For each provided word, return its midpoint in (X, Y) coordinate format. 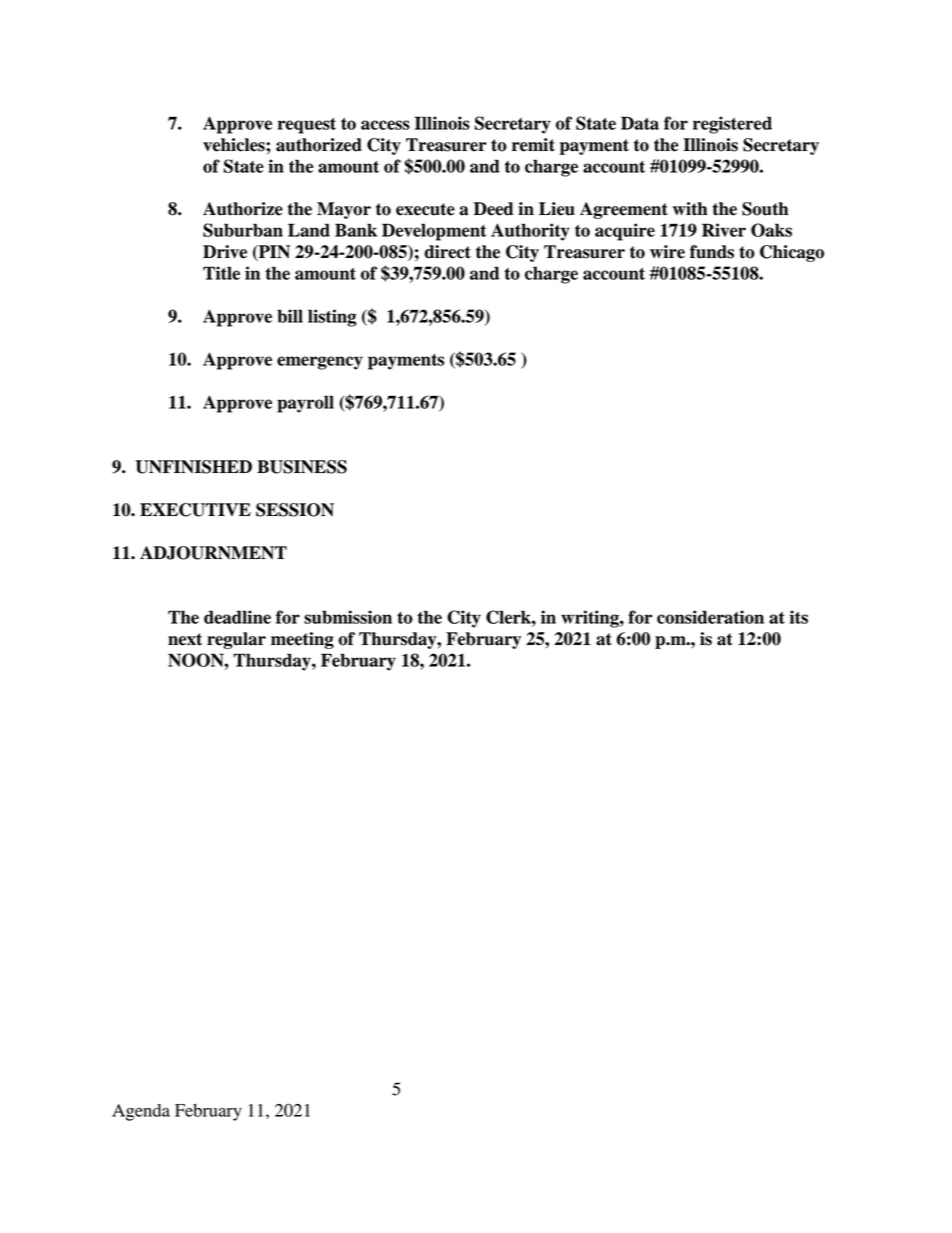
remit (533, 145)
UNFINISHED (193, 467)
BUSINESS (302, 467)
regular (236, 640)
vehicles (235, 145)
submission (348, 617)
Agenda (141, 1112)
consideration (710, 617)
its (799, 617)
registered (732, 125)
